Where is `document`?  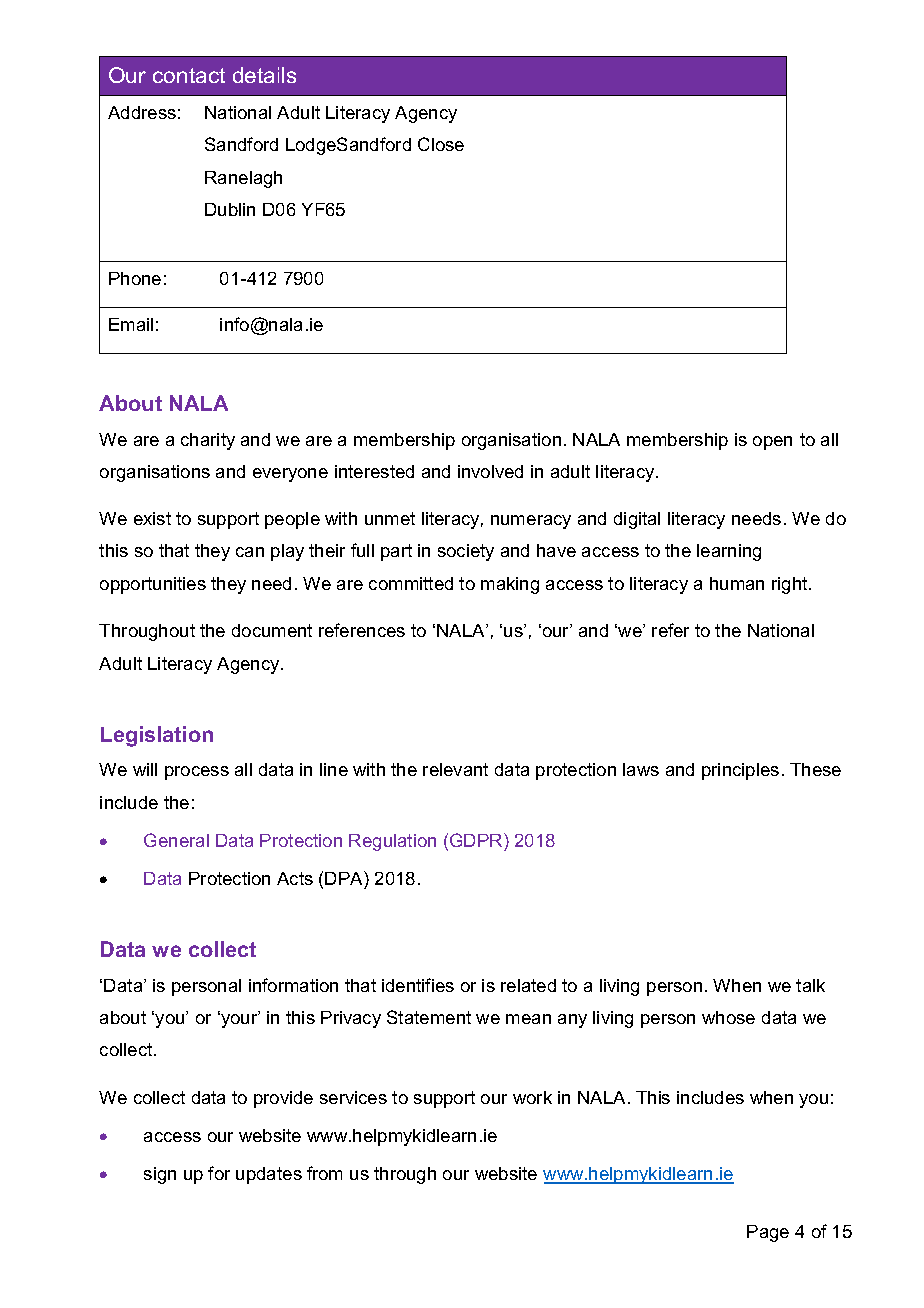
document is located at coordinates (272, 630).
